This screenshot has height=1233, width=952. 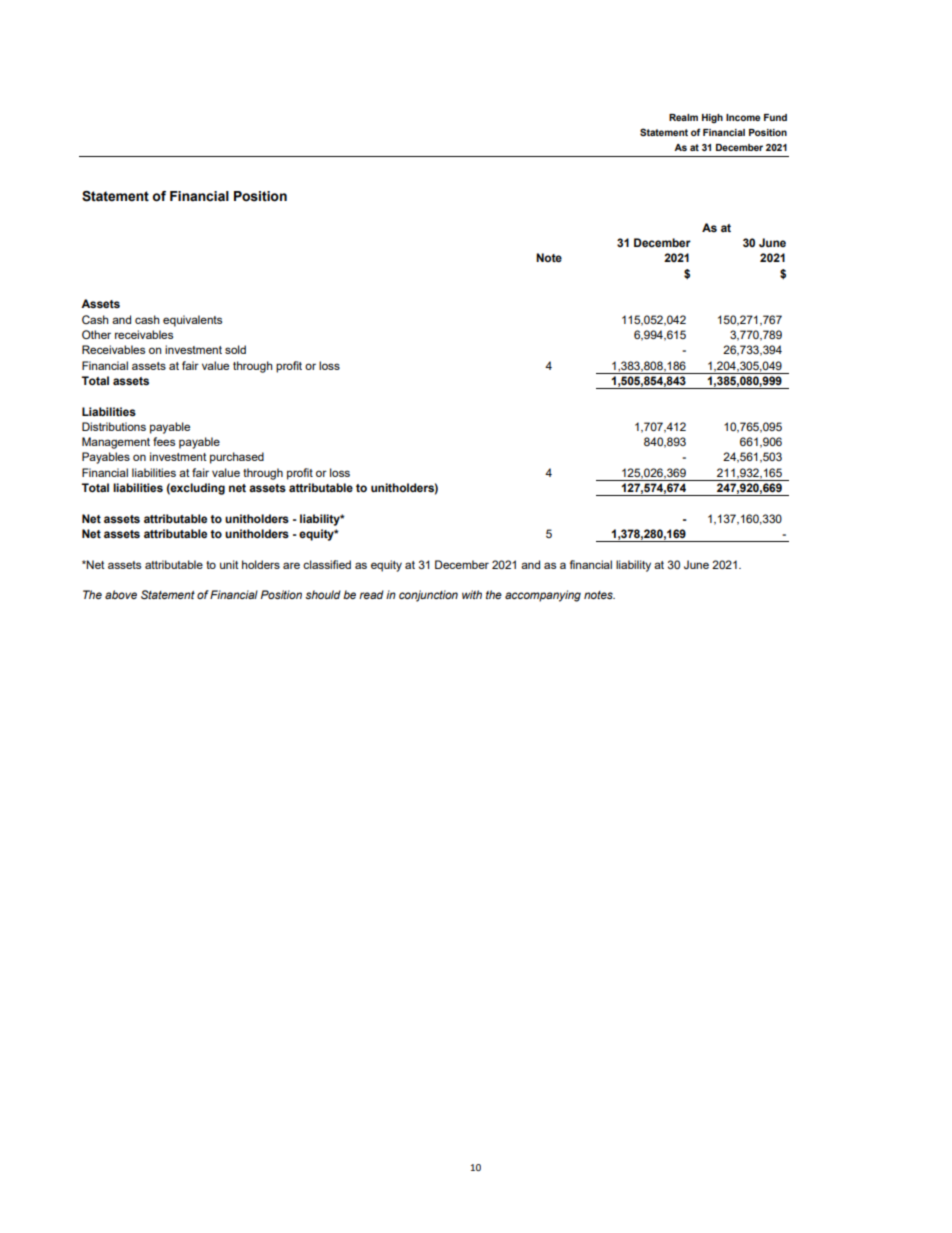 What do you see at coordinates (428, 596) in the screenshot?
I see `conjunction` at bounding box center [428, 596].
